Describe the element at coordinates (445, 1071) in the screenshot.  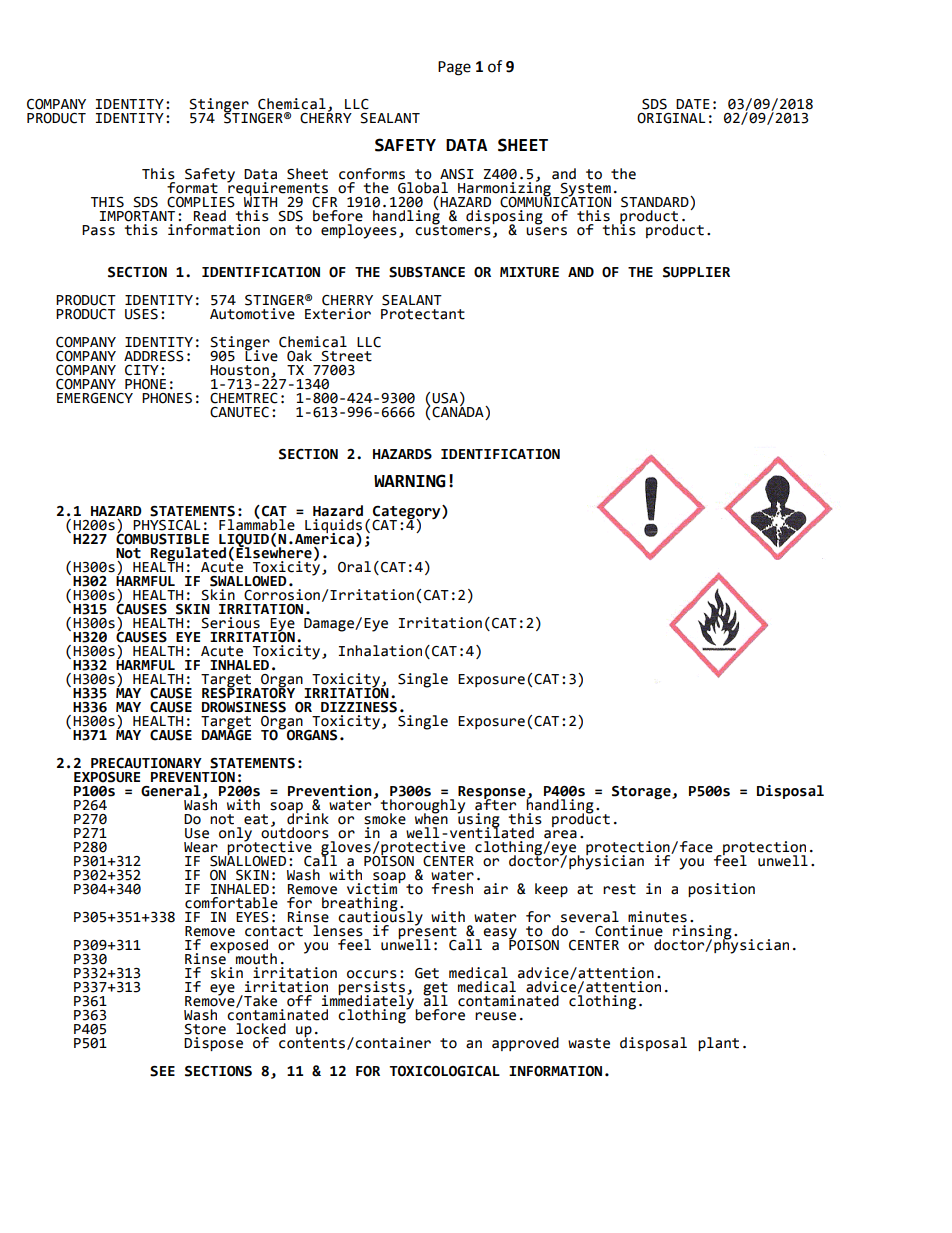
I see `TOXICOLOGICAL` at that location.
